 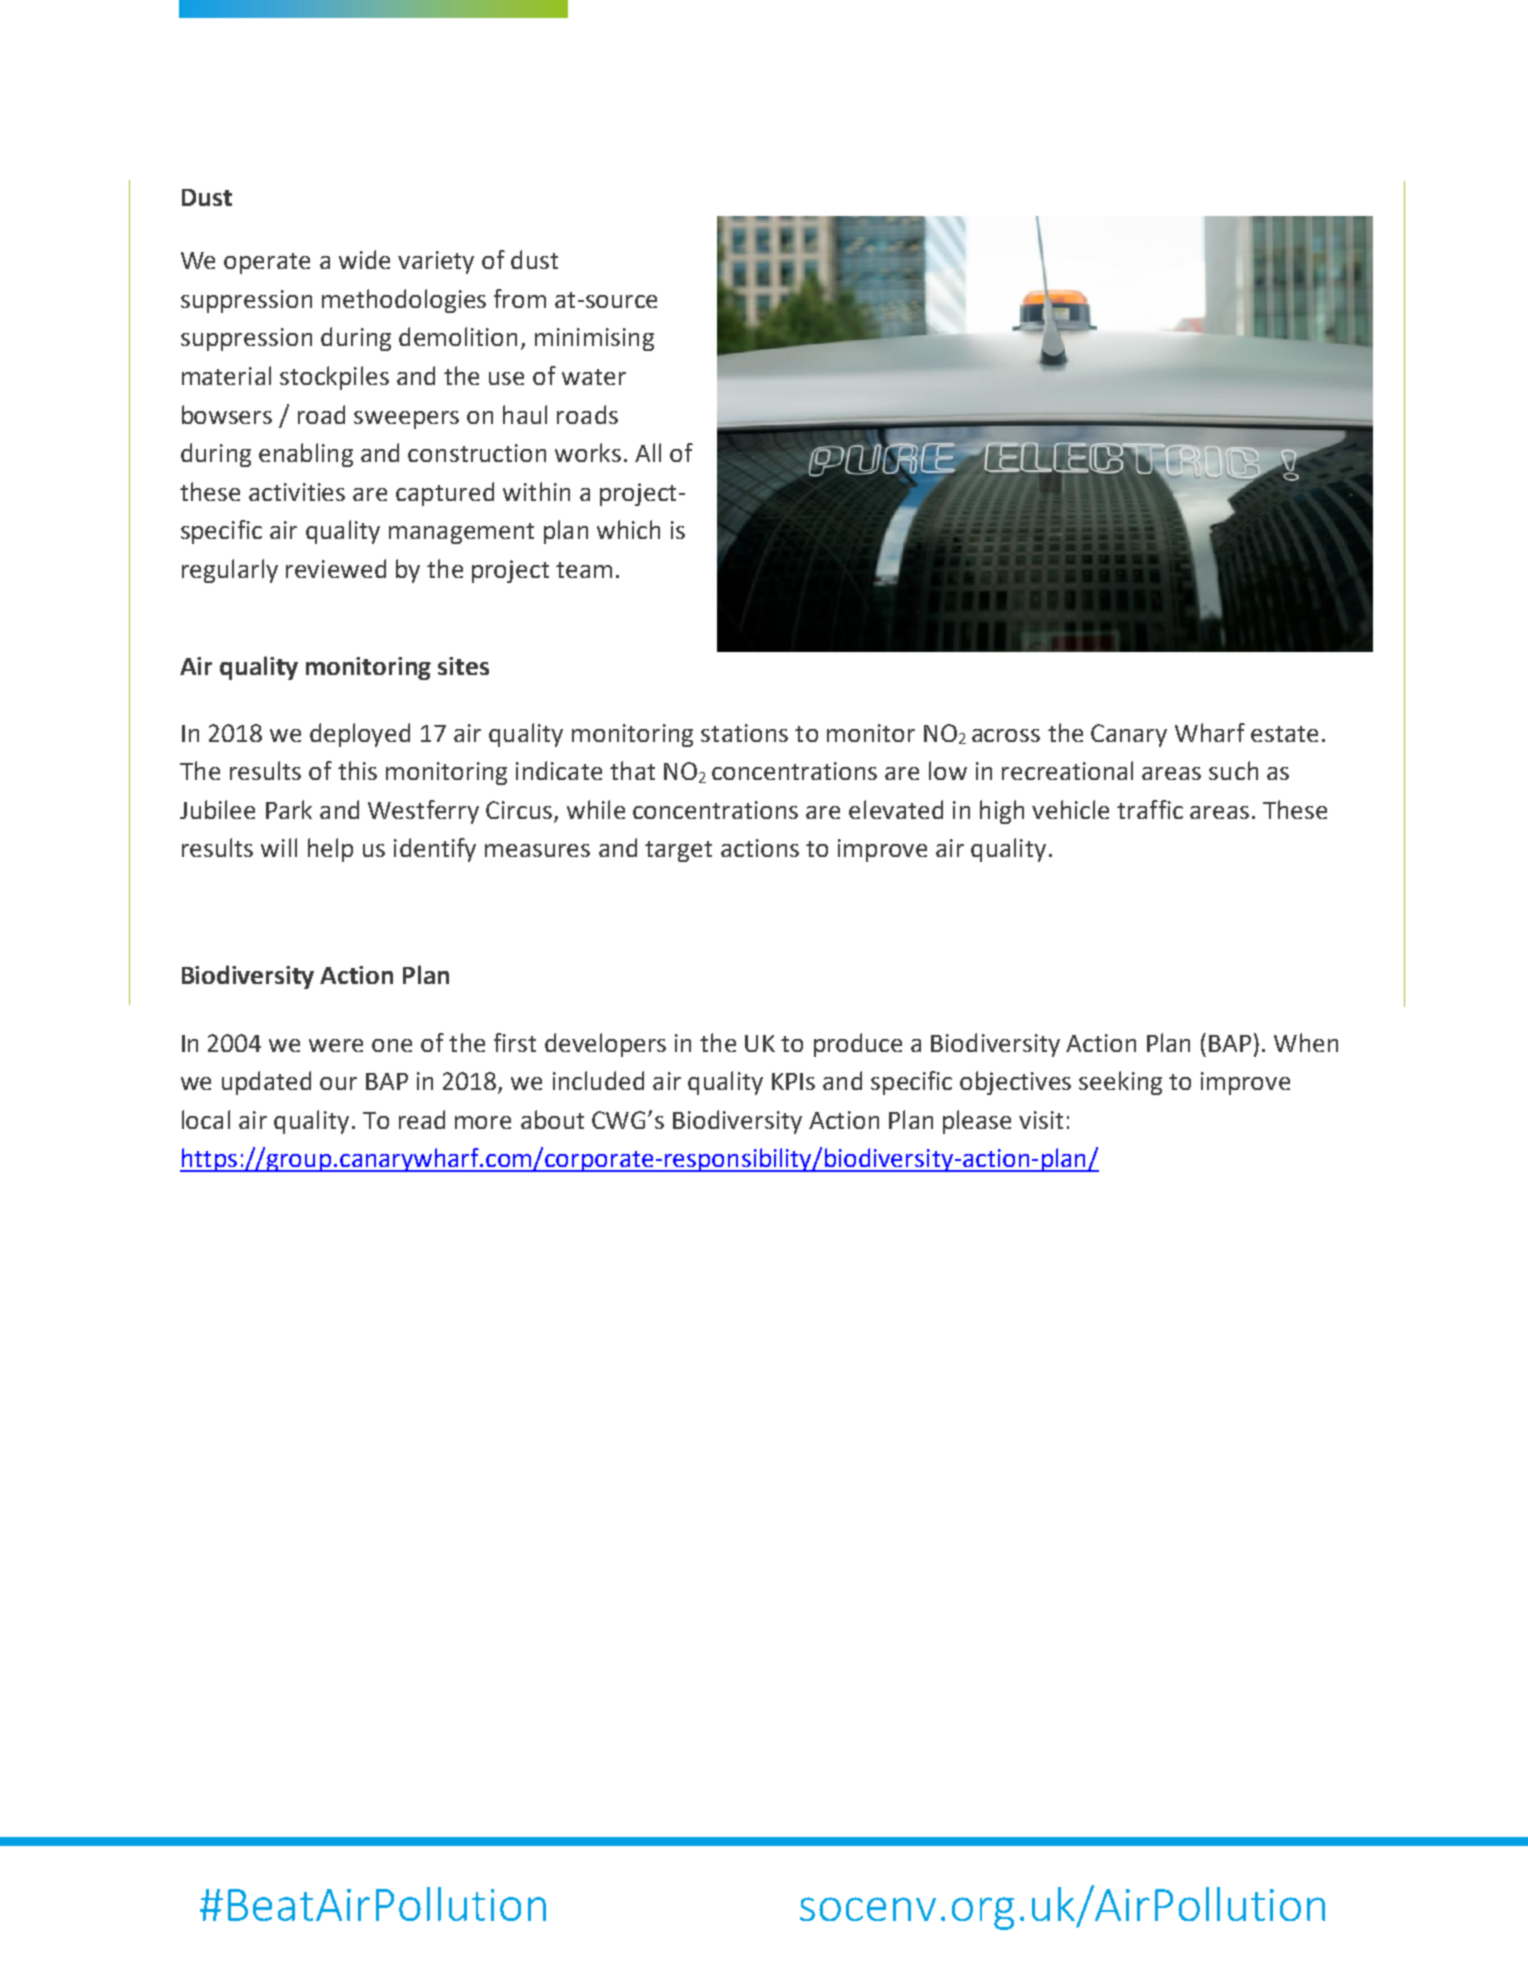 I want to click on help, so click(x=330, y=850).
